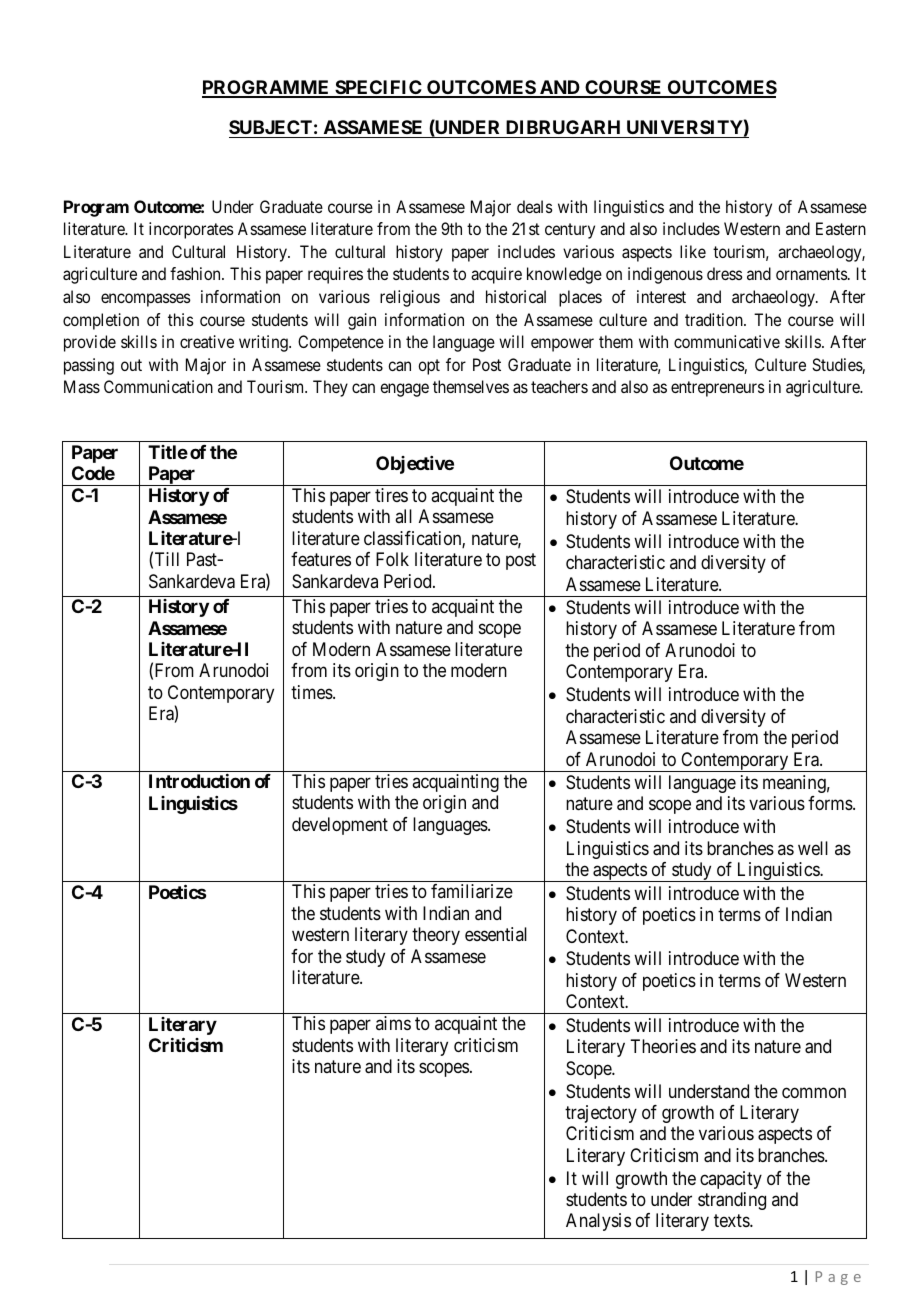 The width and height of the screenshot is (924, 1308). What do you see at coordinates (391, 495) in the screenshot?
I see `tires` at bounding box center [391, 495].
